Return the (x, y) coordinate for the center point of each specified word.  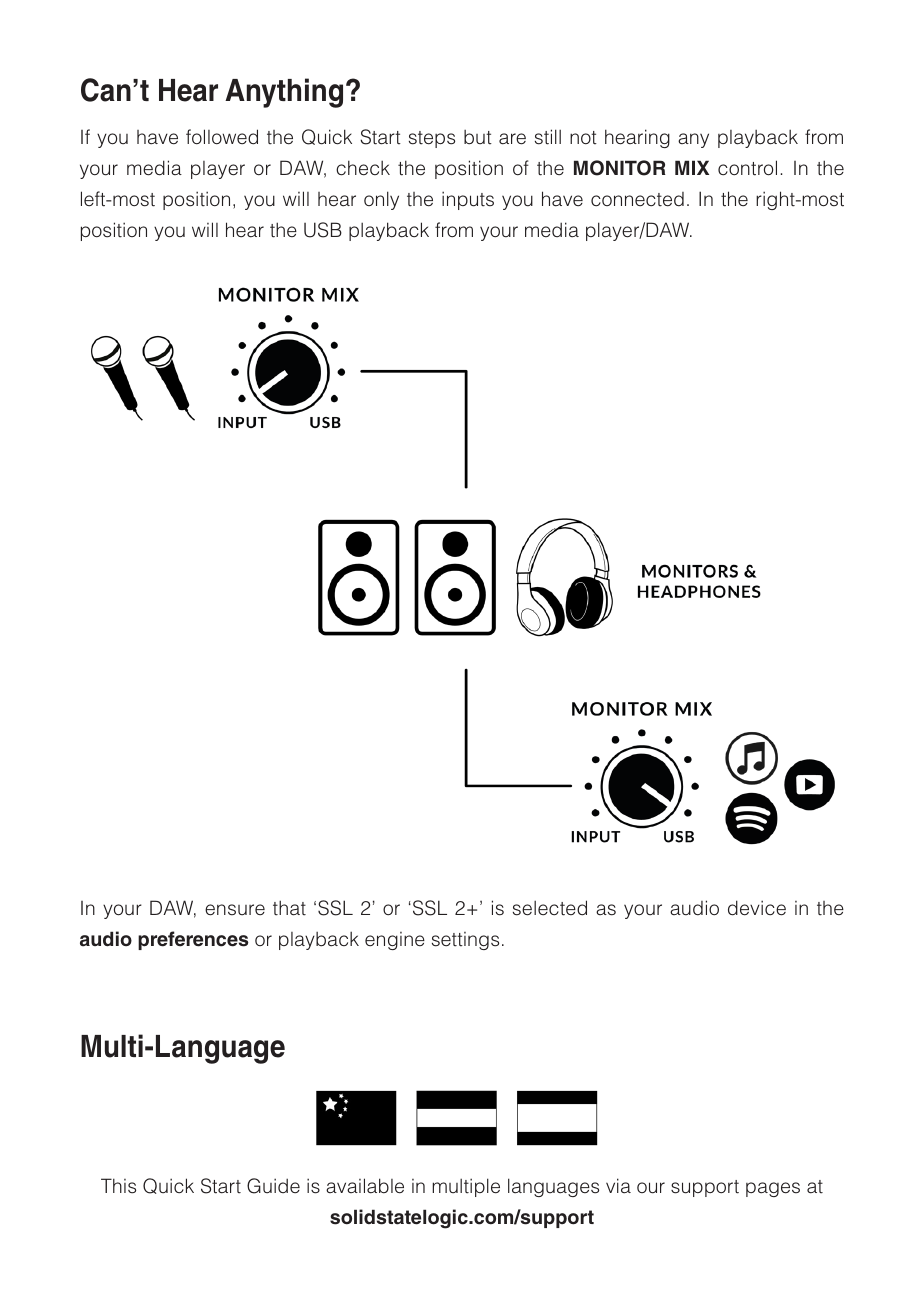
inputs (468, 200)
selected (550, 908)
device (757, 908)
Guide (273, 1186)
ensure (235, 910)
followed (222, 137)
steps (432, 139)
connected (637, 199)
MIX (692, 167)
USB (323, 230)
